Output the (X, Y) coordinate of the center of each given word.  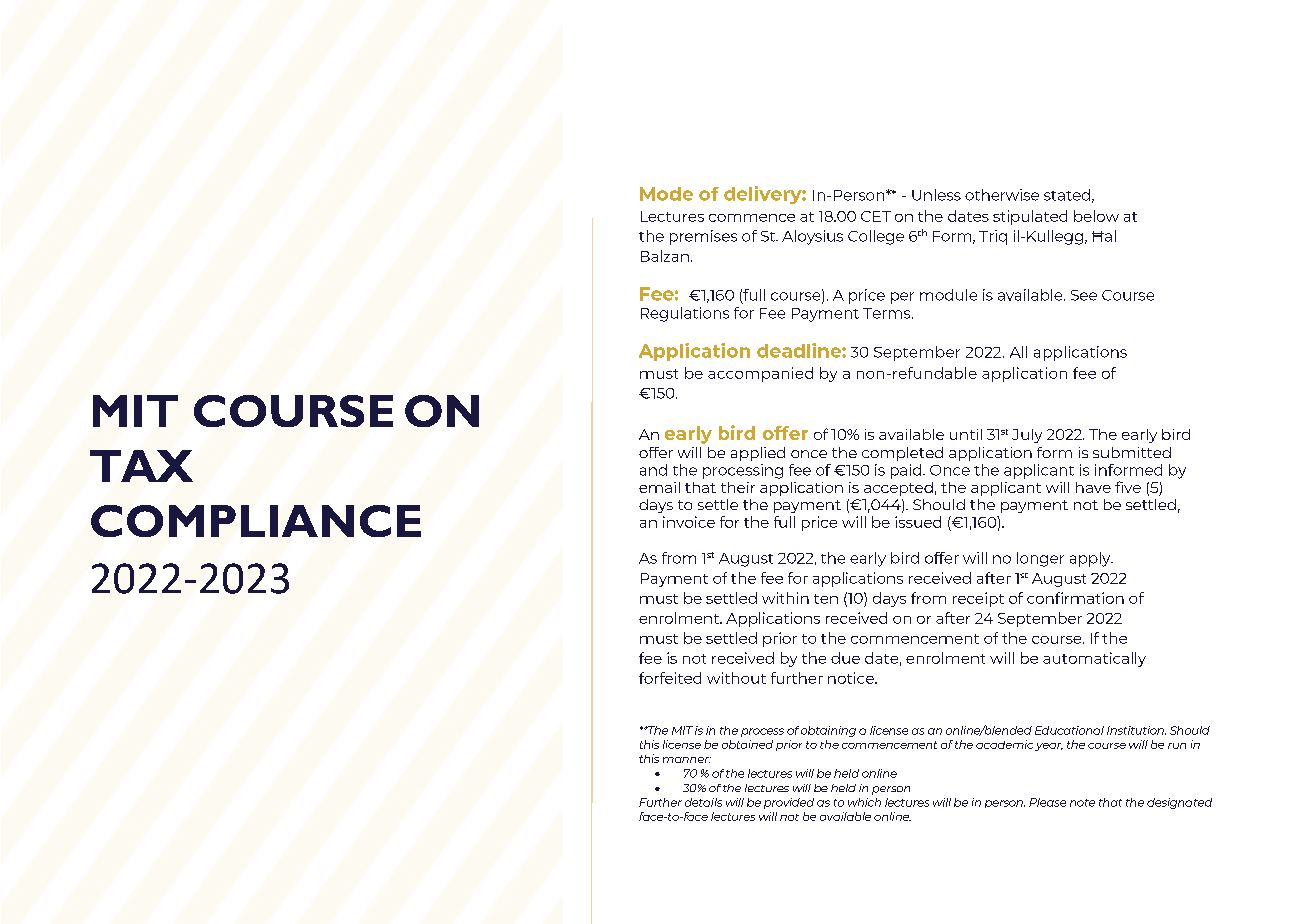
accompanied (760, 374)
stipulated (1030, 217)
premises (703, 237)
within (785, 598)
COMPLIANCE (256, 521)
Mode (666, 194)
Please (1047, 802)
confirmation (1075, 598)
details (703, 802)
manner (687, 760)
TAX (141, 466)
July (1027, 436)
